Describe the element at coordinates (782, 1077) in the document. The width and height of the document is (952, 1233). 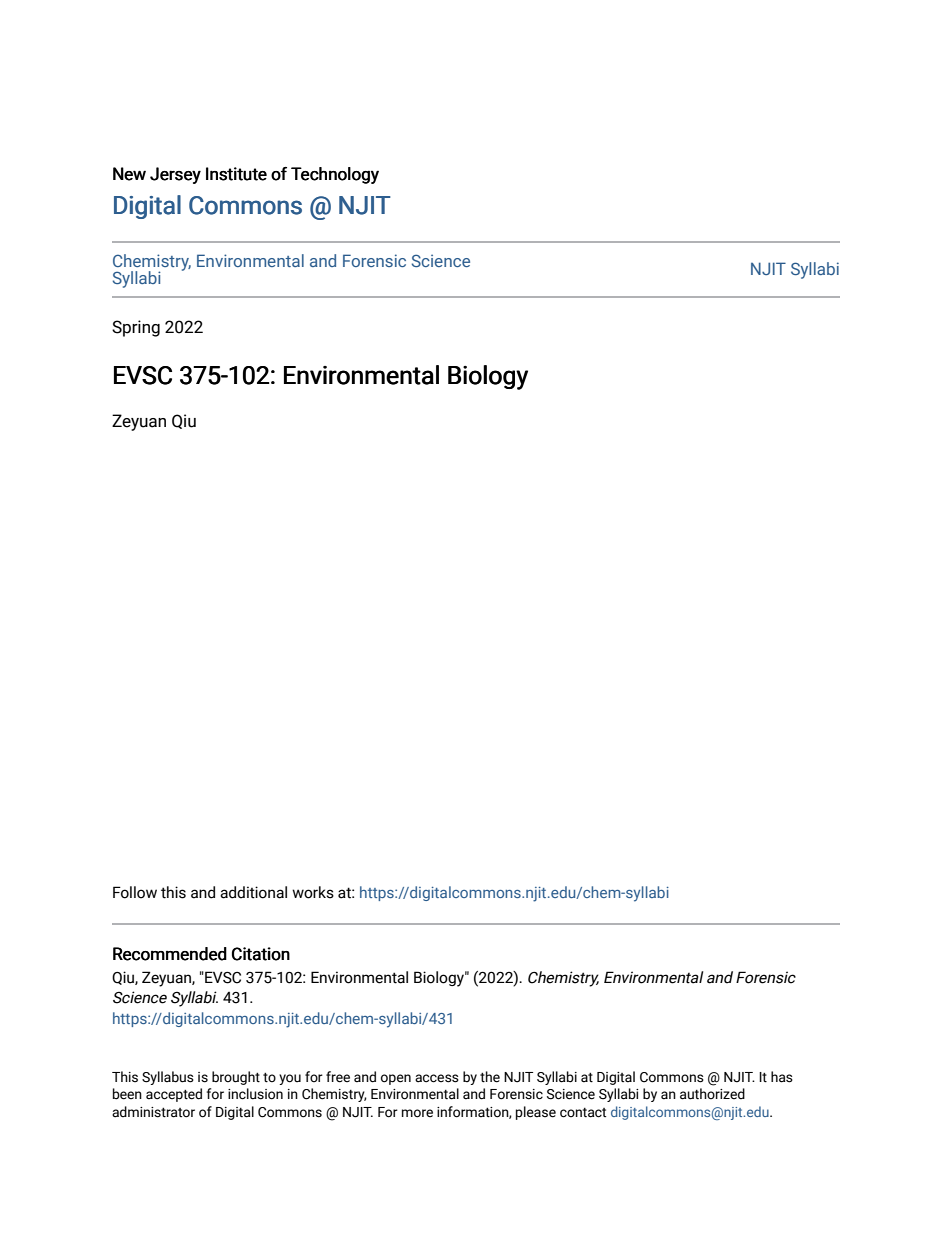
I see `has` at that location.
